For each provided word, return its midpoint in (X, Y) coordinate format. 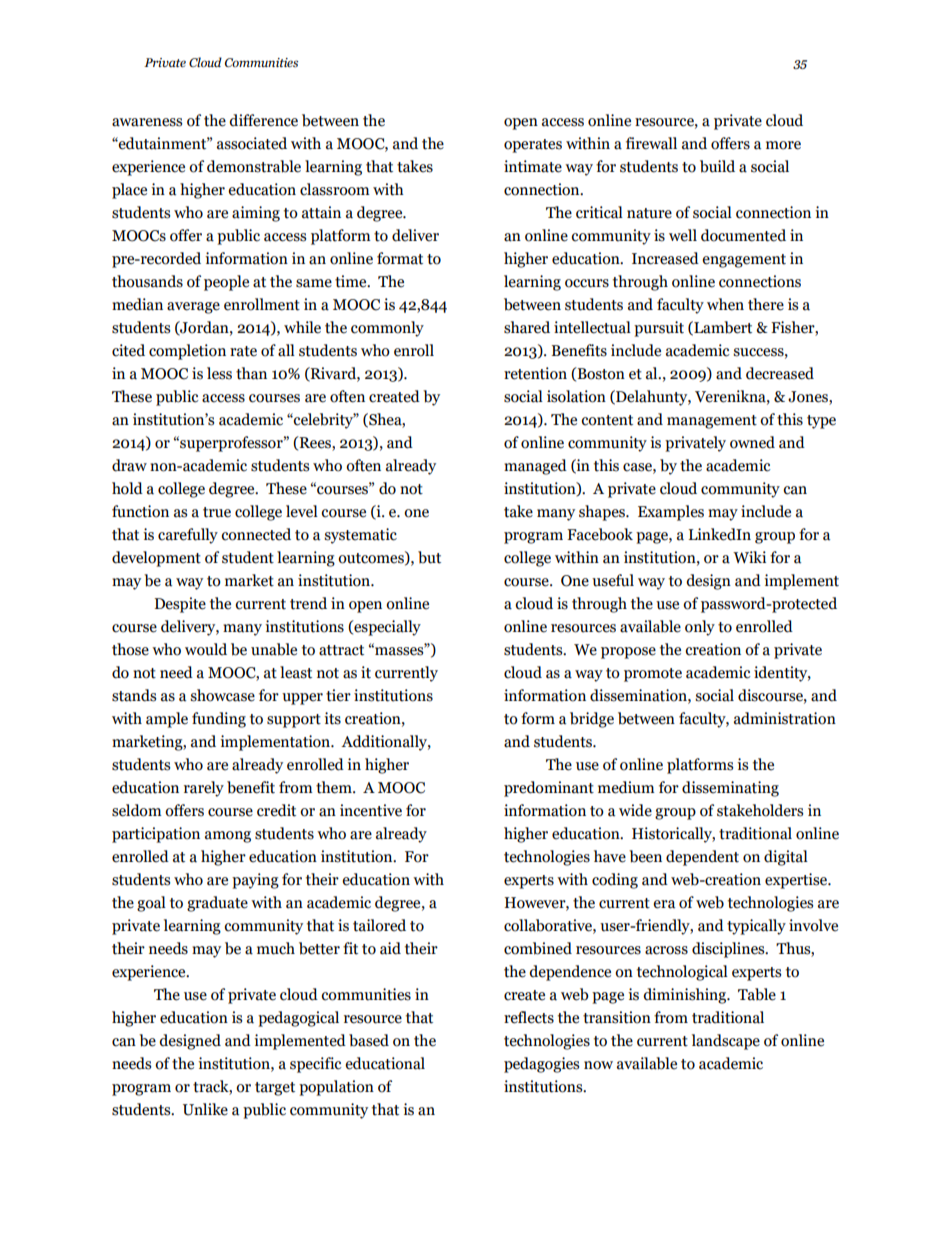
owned (752, 442)
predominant (549, 789)
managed (535, 467)
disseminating (730, 789)
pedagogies (541, 1065)
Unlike (205, 1109)
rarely (204, 789)
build (717, 166)
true (217, 512)
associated (252, 143)
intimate (533, 166)
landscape (726, 1042)
